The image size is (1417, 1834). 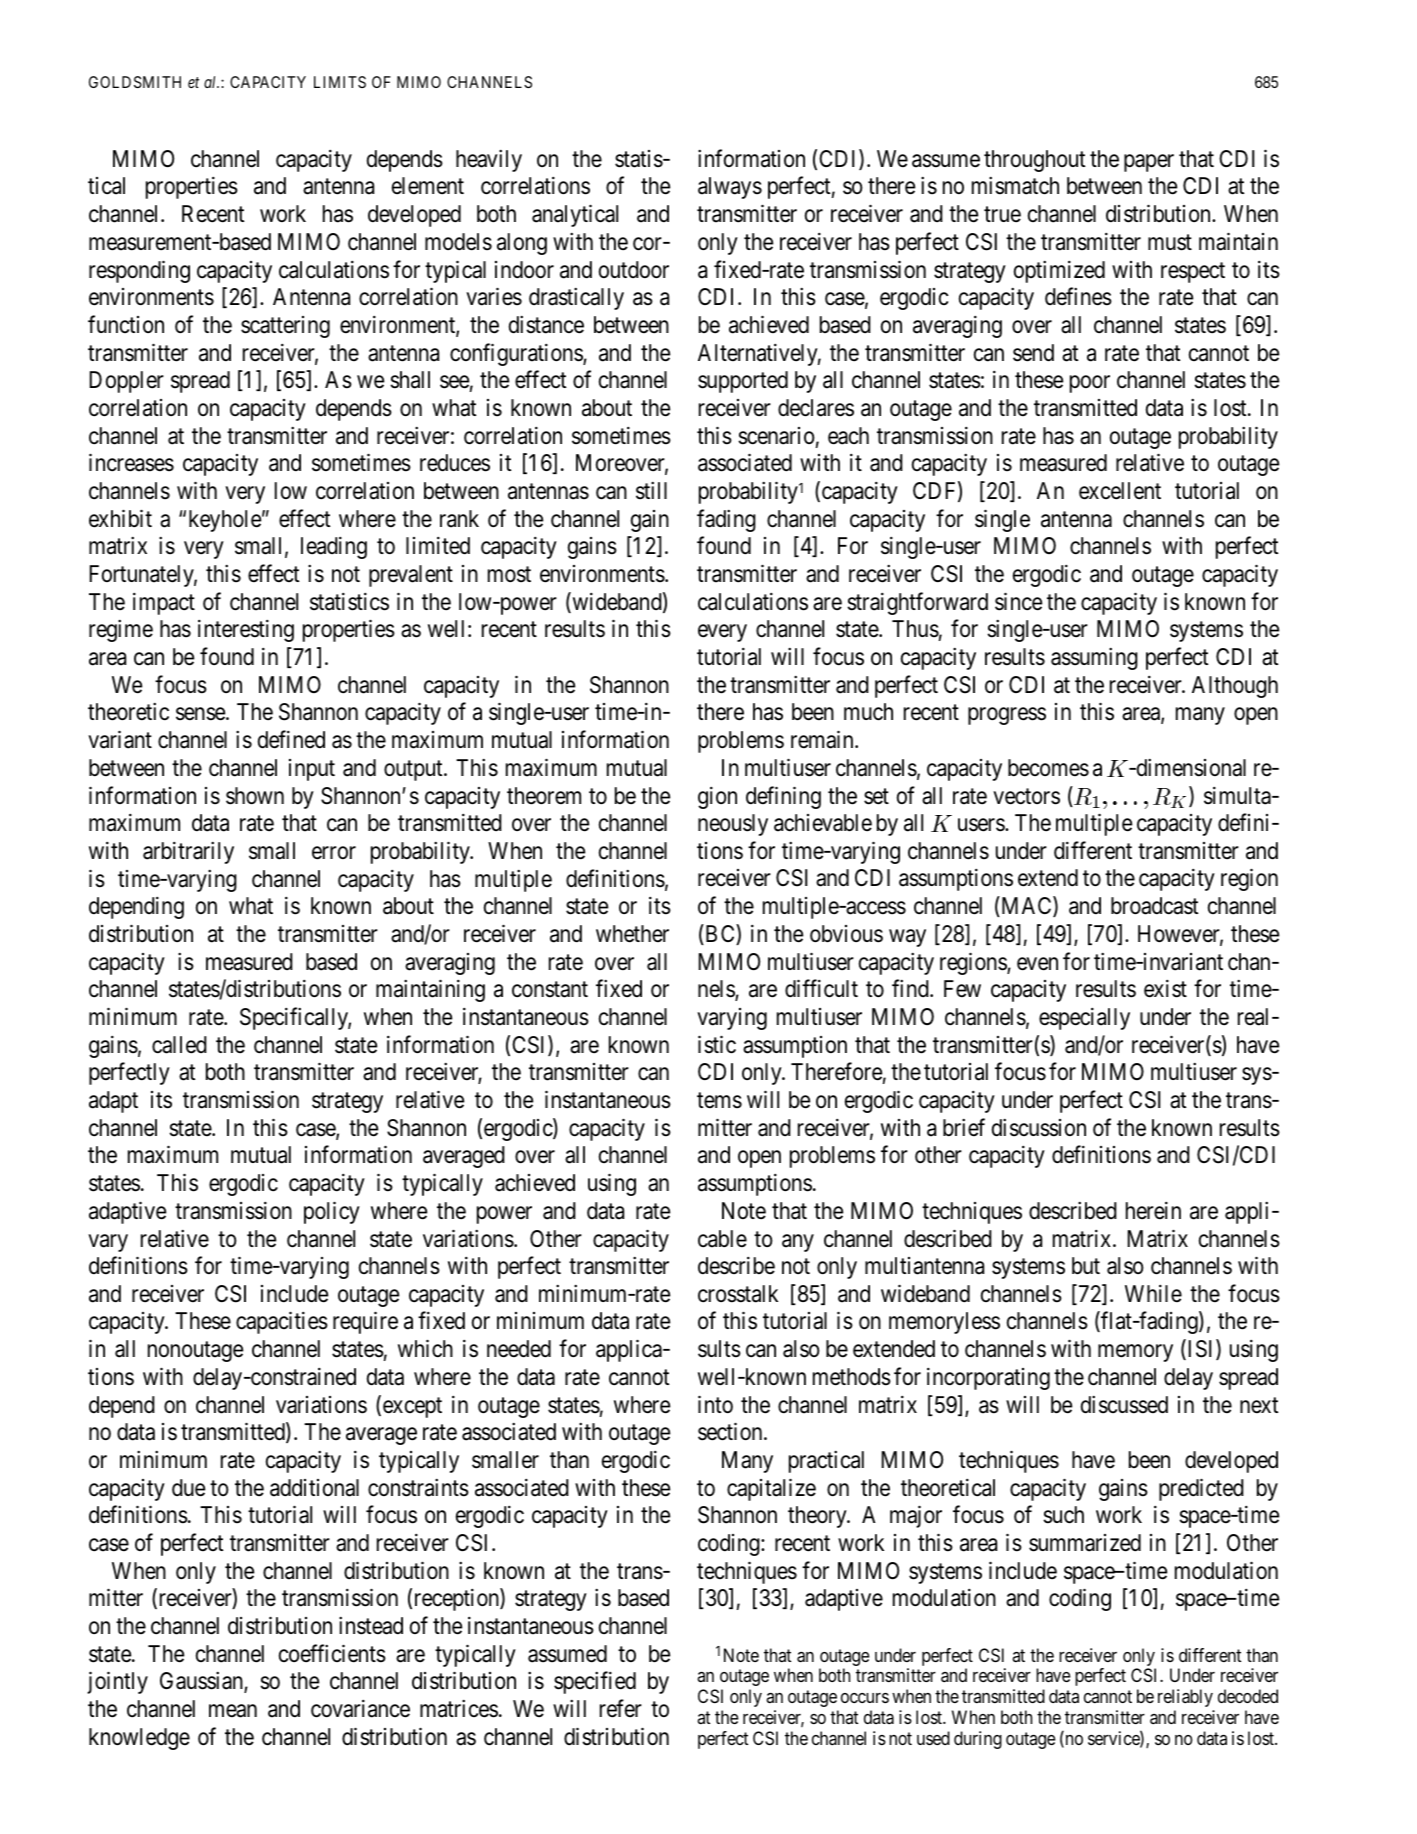 I want to click on always, so click(x=730, y=188).
